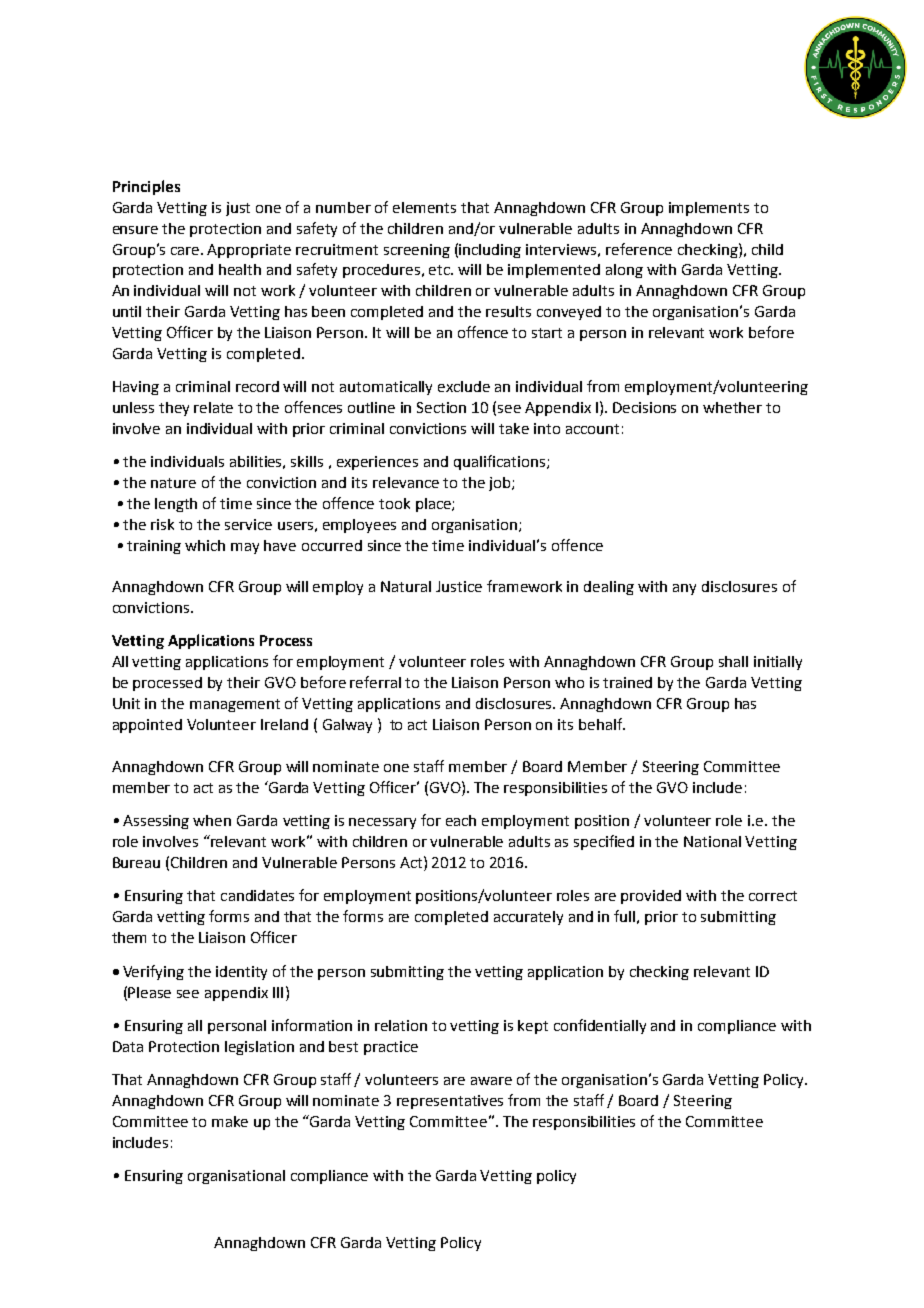 This screenshot has width=924, height=1308. What do you see at coordinates (249, 251) in the screenshot?
I see `Appropriate` at bounding box center [249, 251].
